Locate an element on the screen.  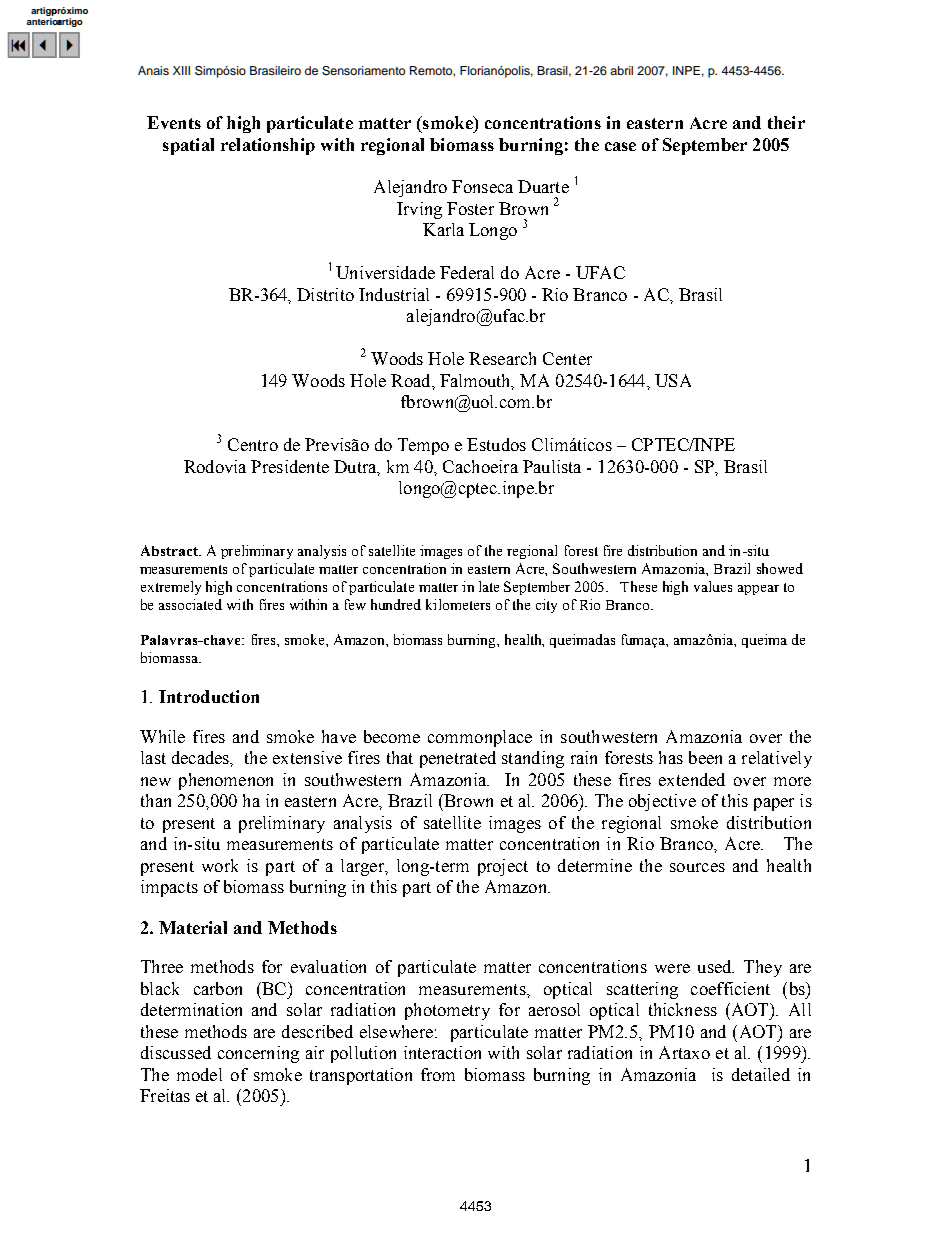
been is located at coordinates (705, 757).
